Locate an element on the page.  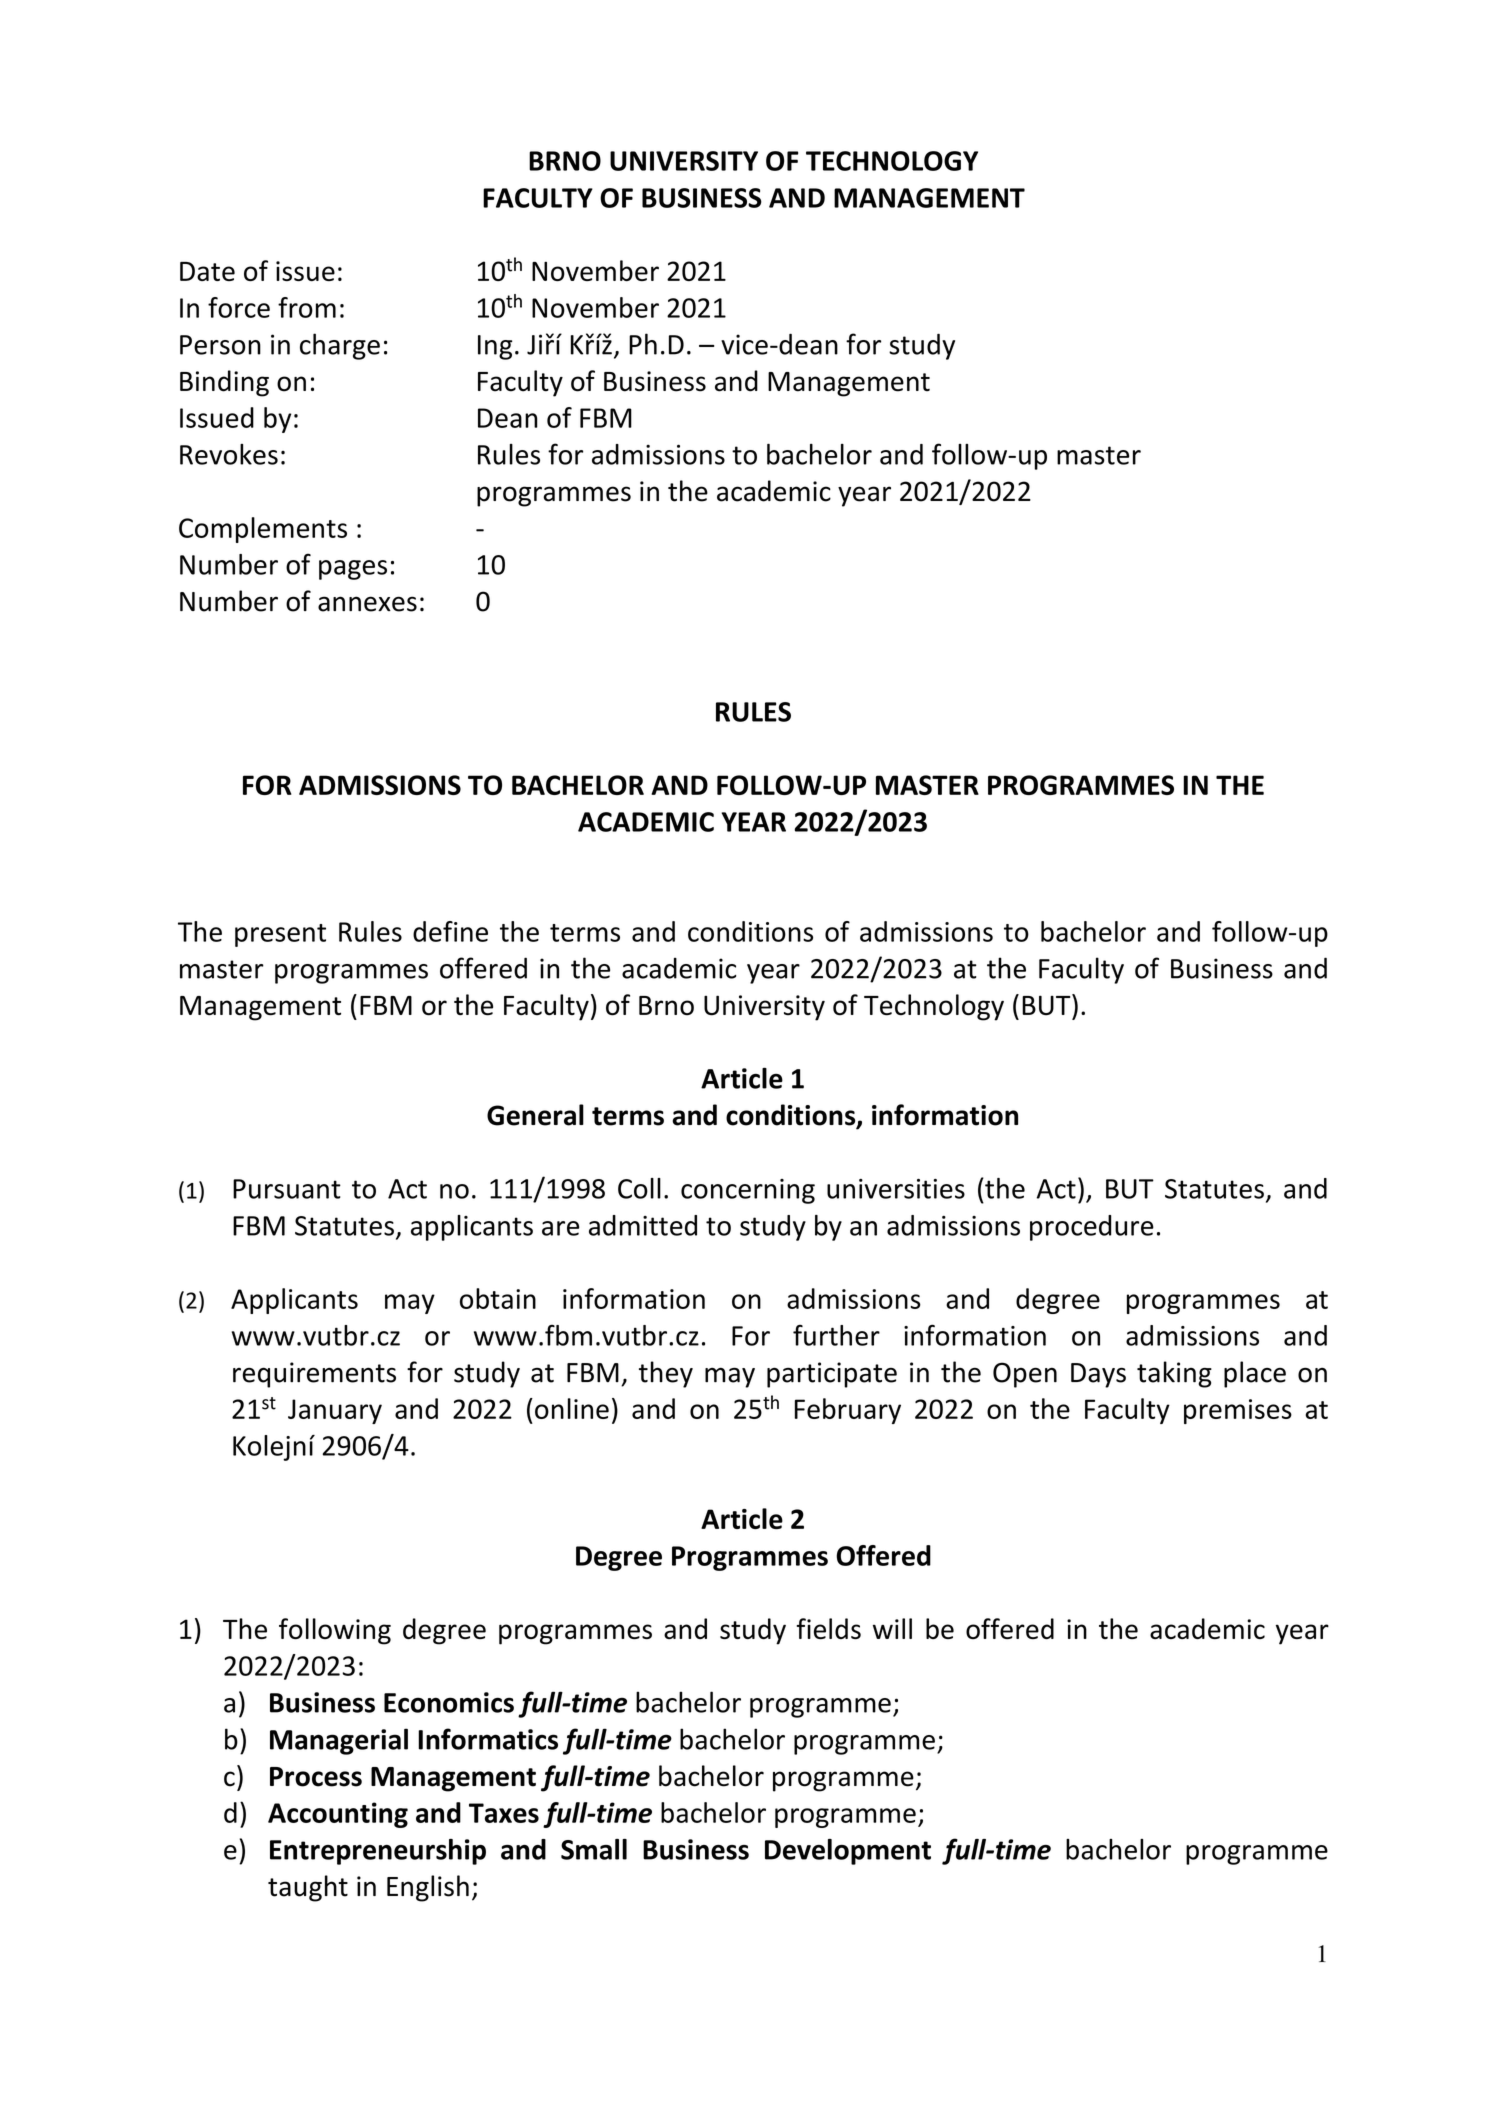
Pursuant is located at coordinates (287, 1189).
